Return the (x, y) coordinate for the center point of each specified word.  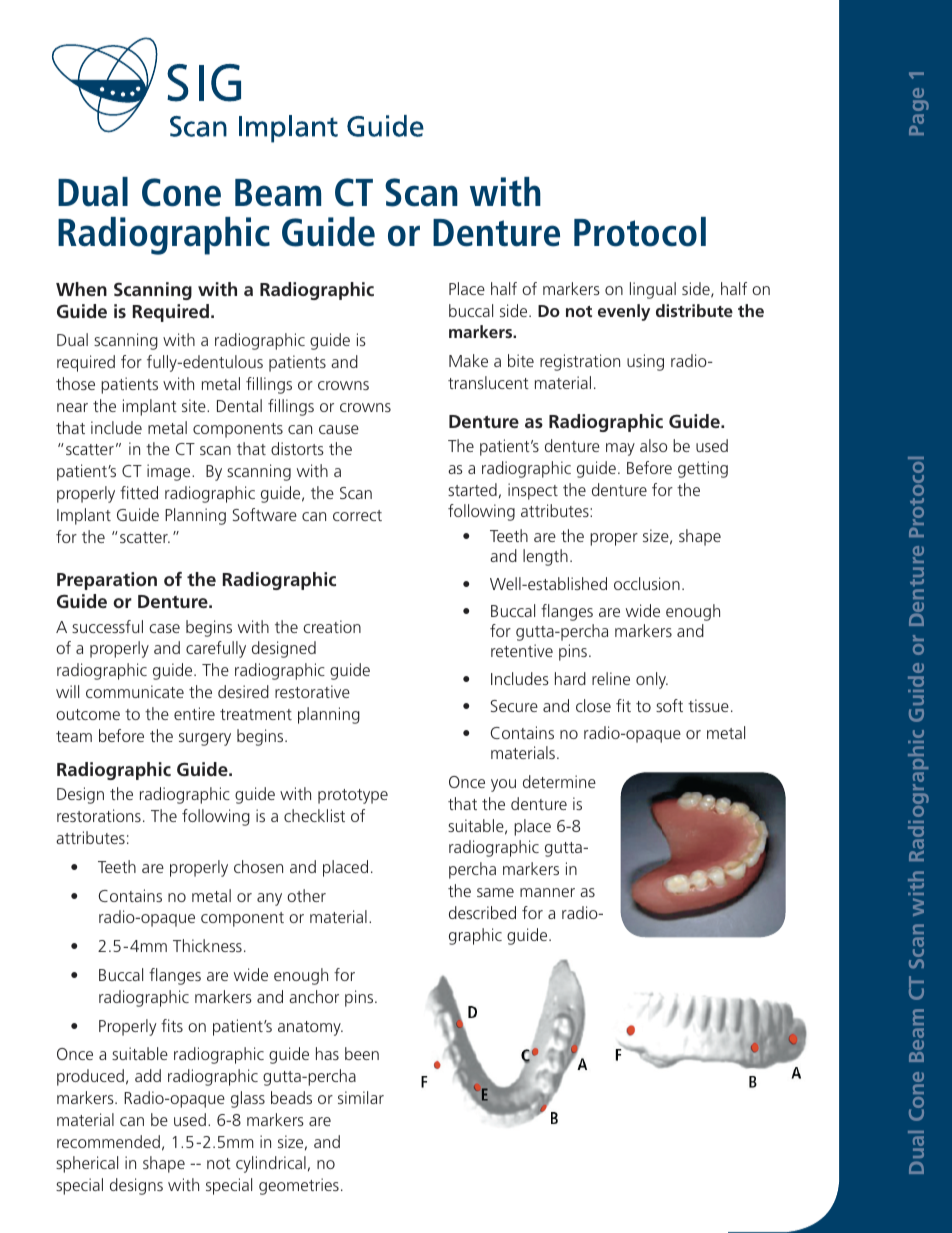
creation (332, 626)
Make (468, 360)
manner (547, 892)
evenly (624, 312)
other (306, 895)
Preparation (107, 581)
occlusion (647, 583)
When (81, 289)
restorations (99, 815)
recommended (108, 1141)
